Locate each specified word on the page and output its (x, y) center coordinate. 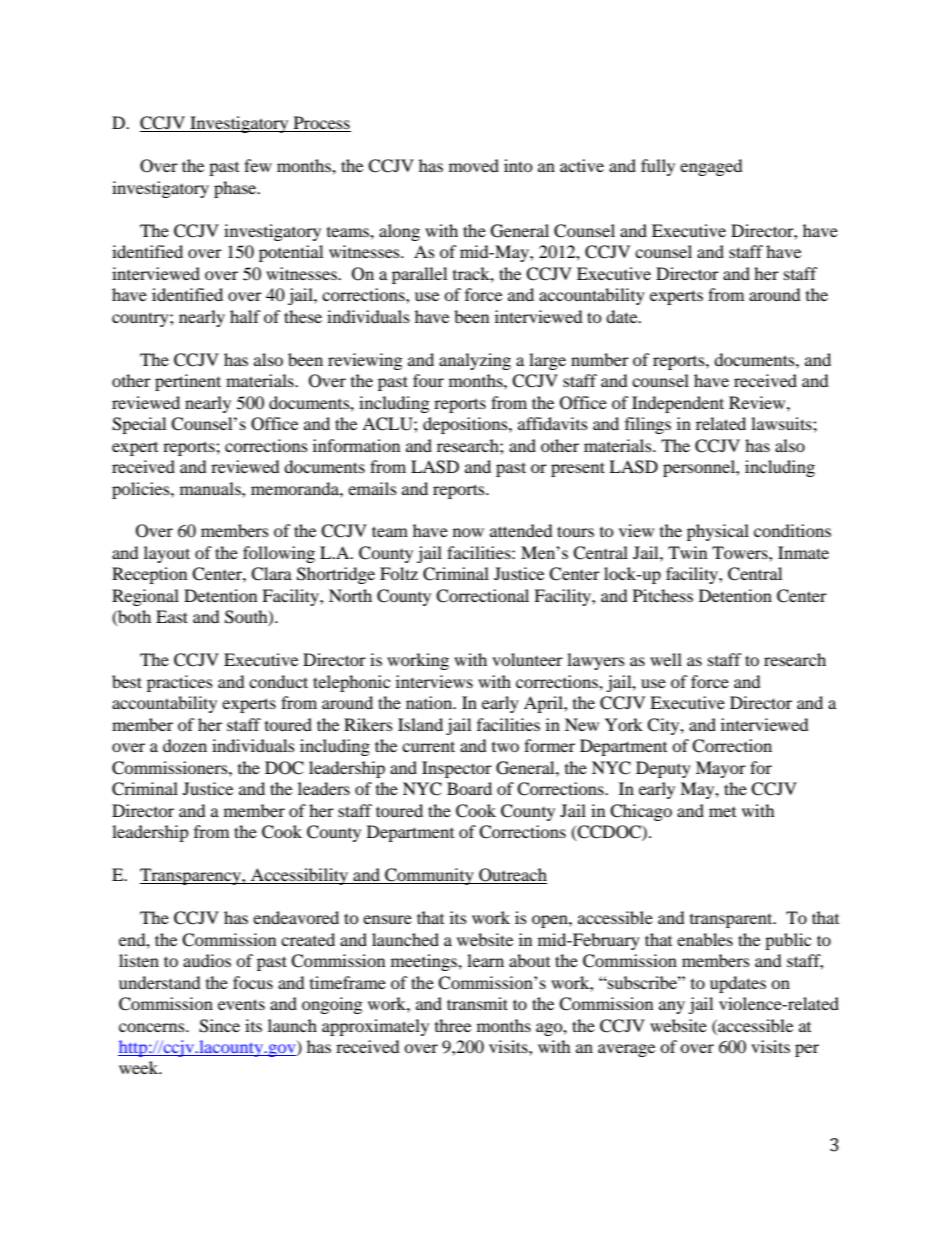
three (453, 1025)
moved (474, 165)
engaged (711, 167)
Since (219, 1026)
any (672, 1007)
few (258, 165)
